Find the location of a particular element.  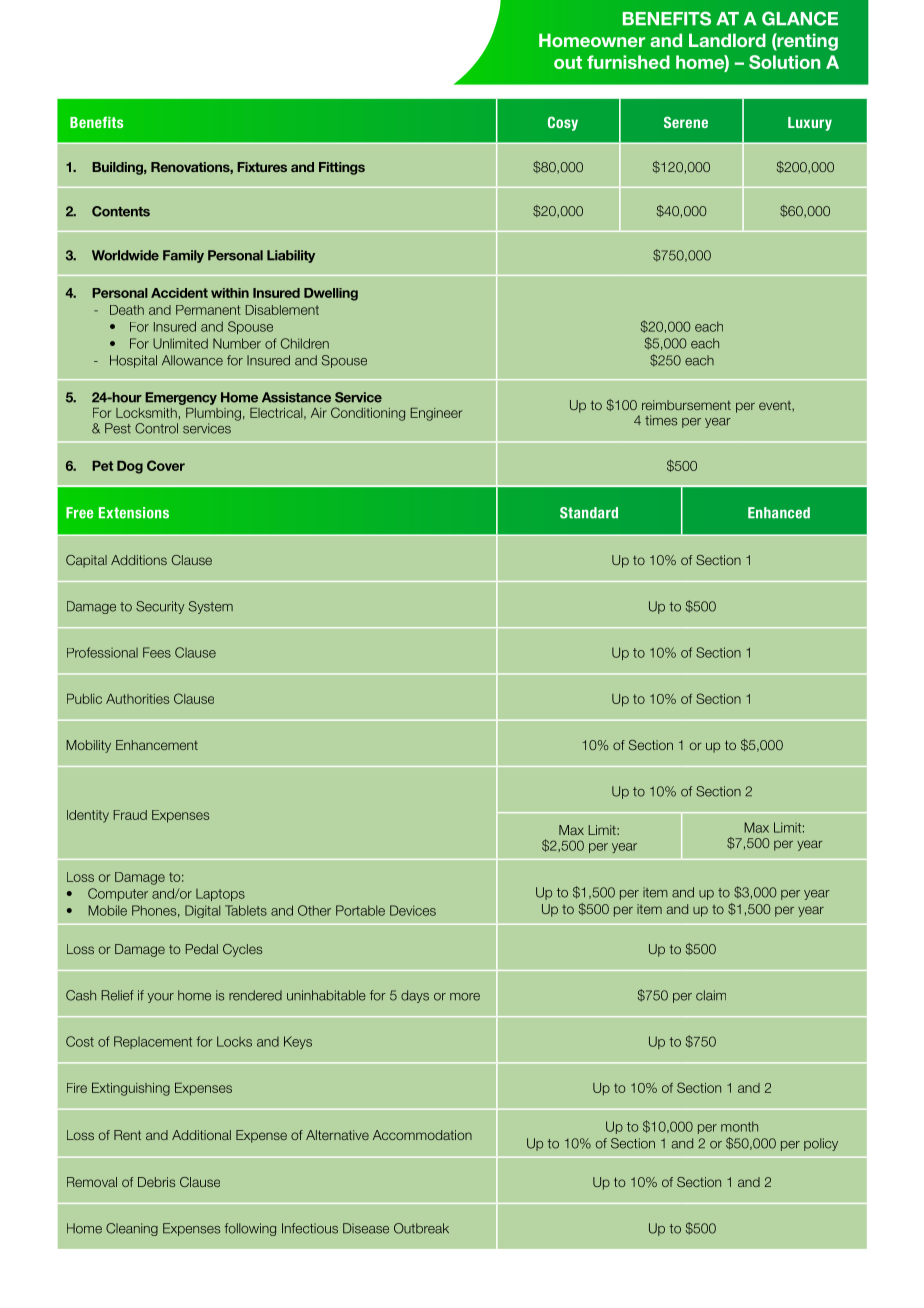

Cosy is located at coordinates (563, 123).
